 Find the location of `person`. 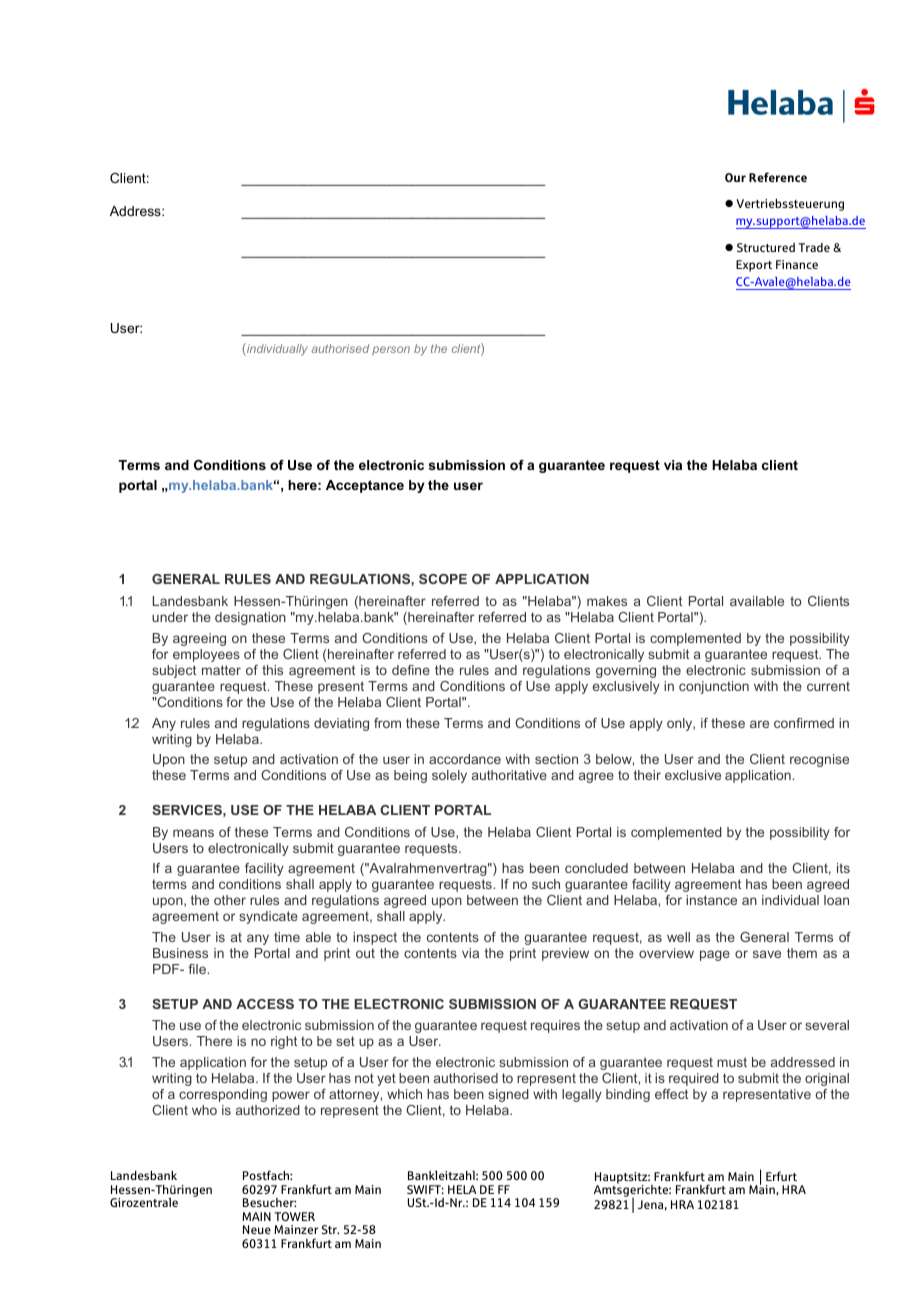

person is located at coordinates (391, 351).
